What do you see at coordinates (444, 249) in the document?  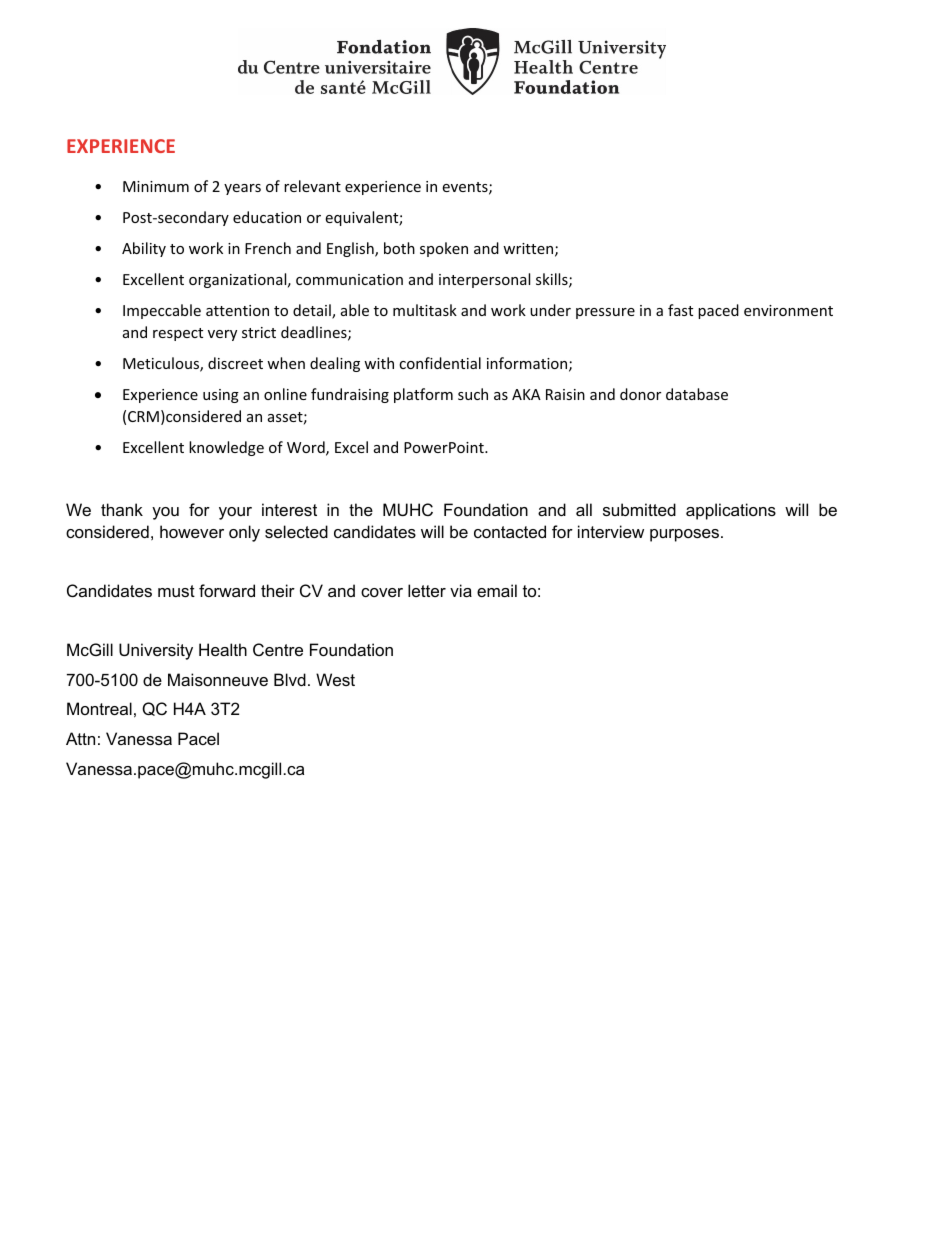 I see `spoken` at bounding box center [444, 249].
